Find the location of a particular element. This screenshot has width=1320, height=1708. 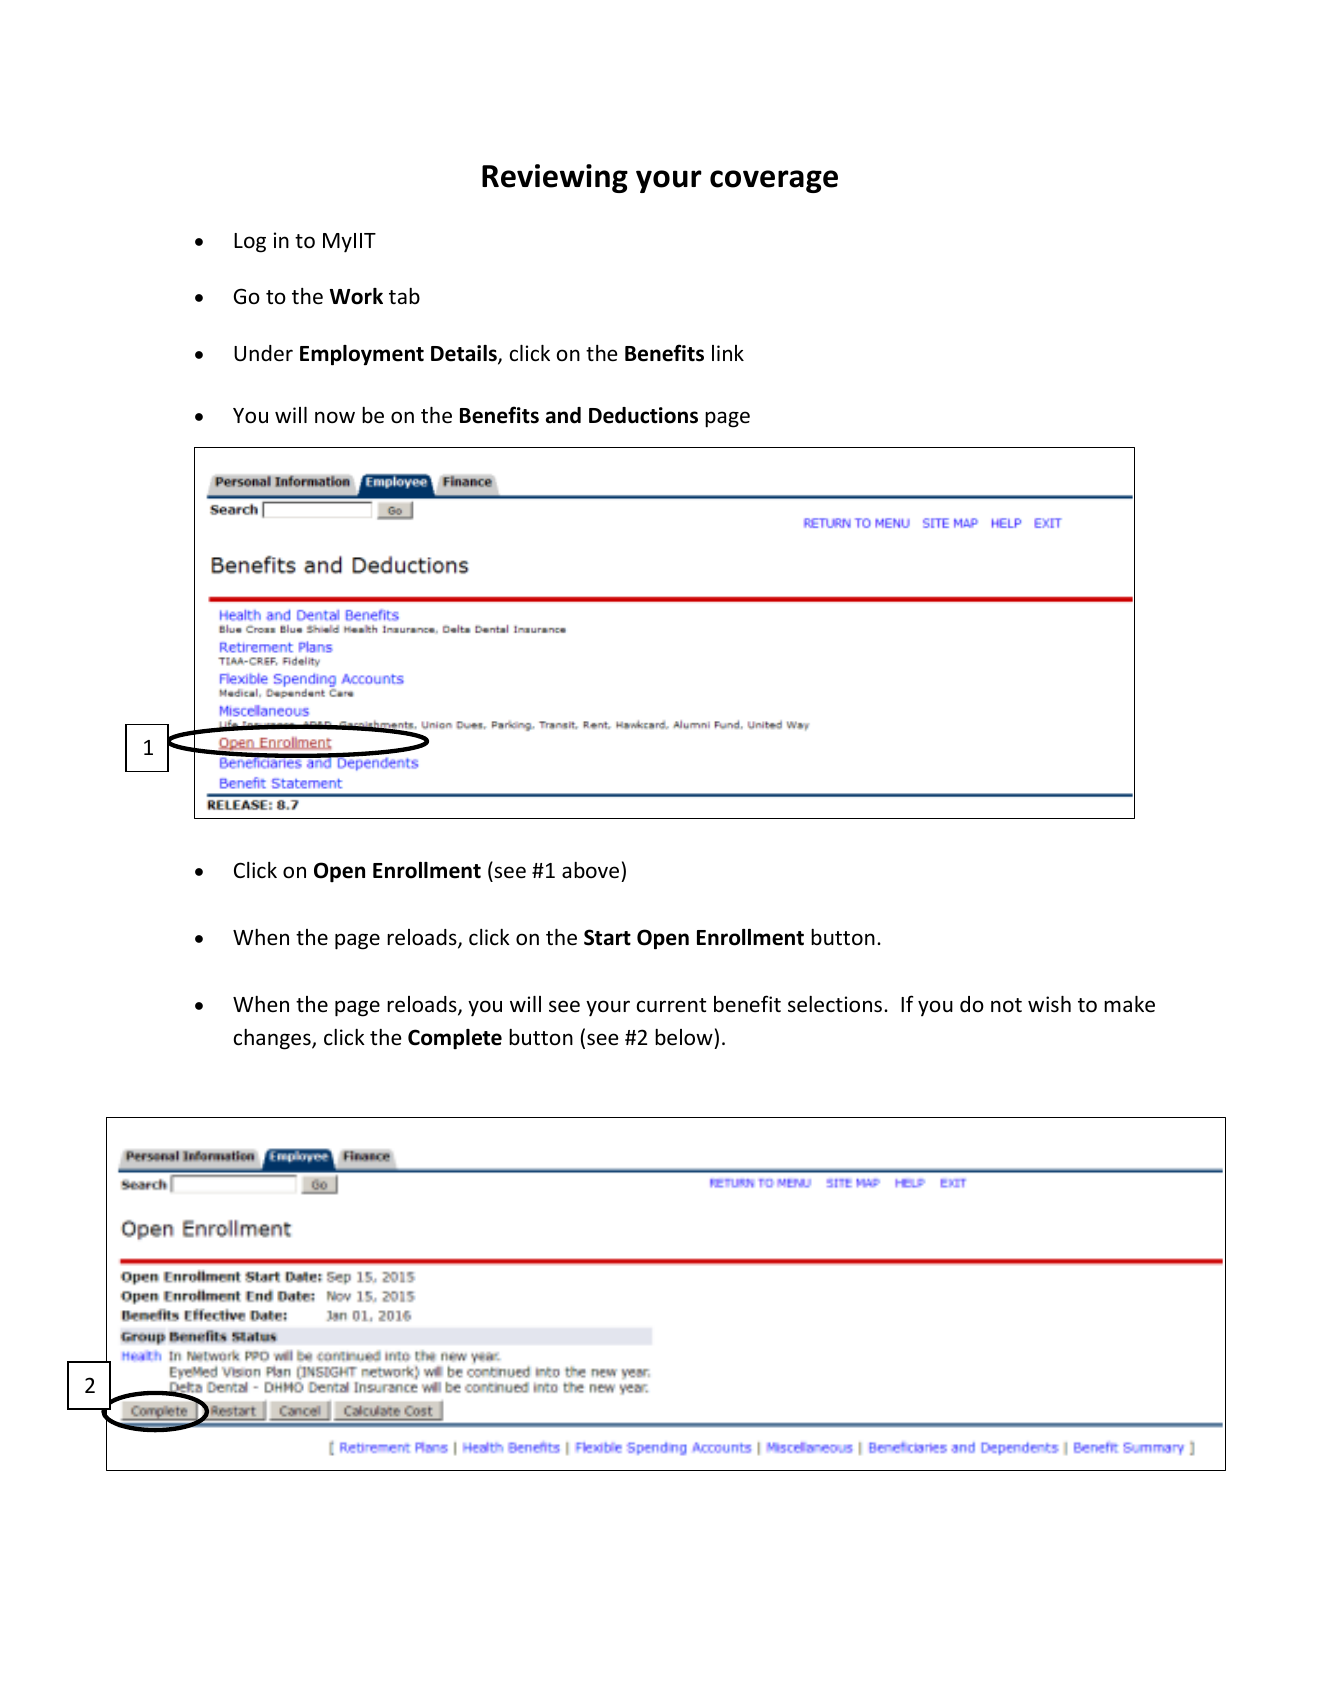

link is located at coordinates (728, 353).
